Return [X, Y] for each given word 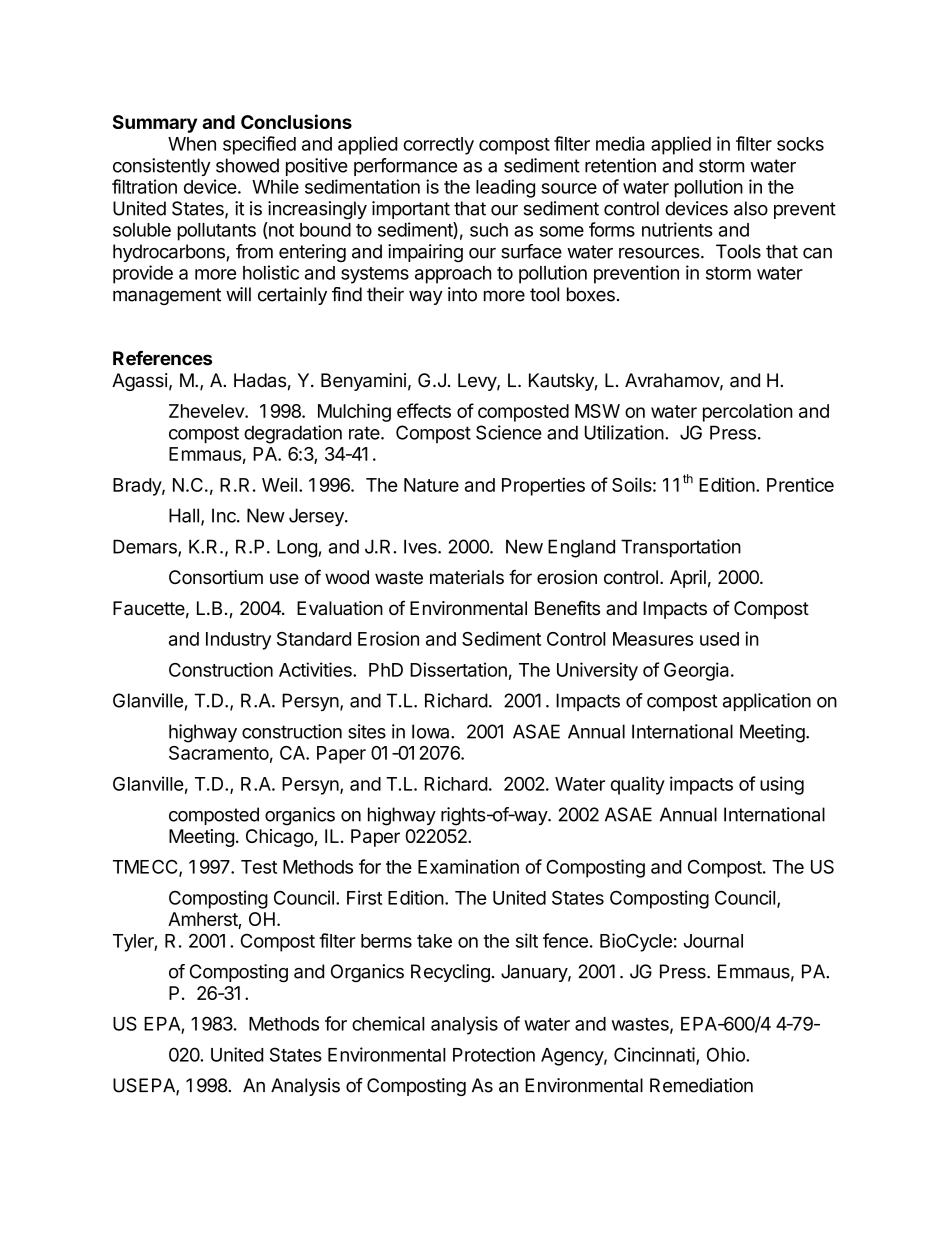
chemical [388, 1023]
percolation [748, 412]
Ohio [727, 1054]
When [192, 144]
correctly [438, 146]
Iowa [432, 731]
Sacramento [219, 753]
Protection [494, 1054]
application [767, 702]
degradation [293, 434]
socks [800, 144]
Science [509, 432]
